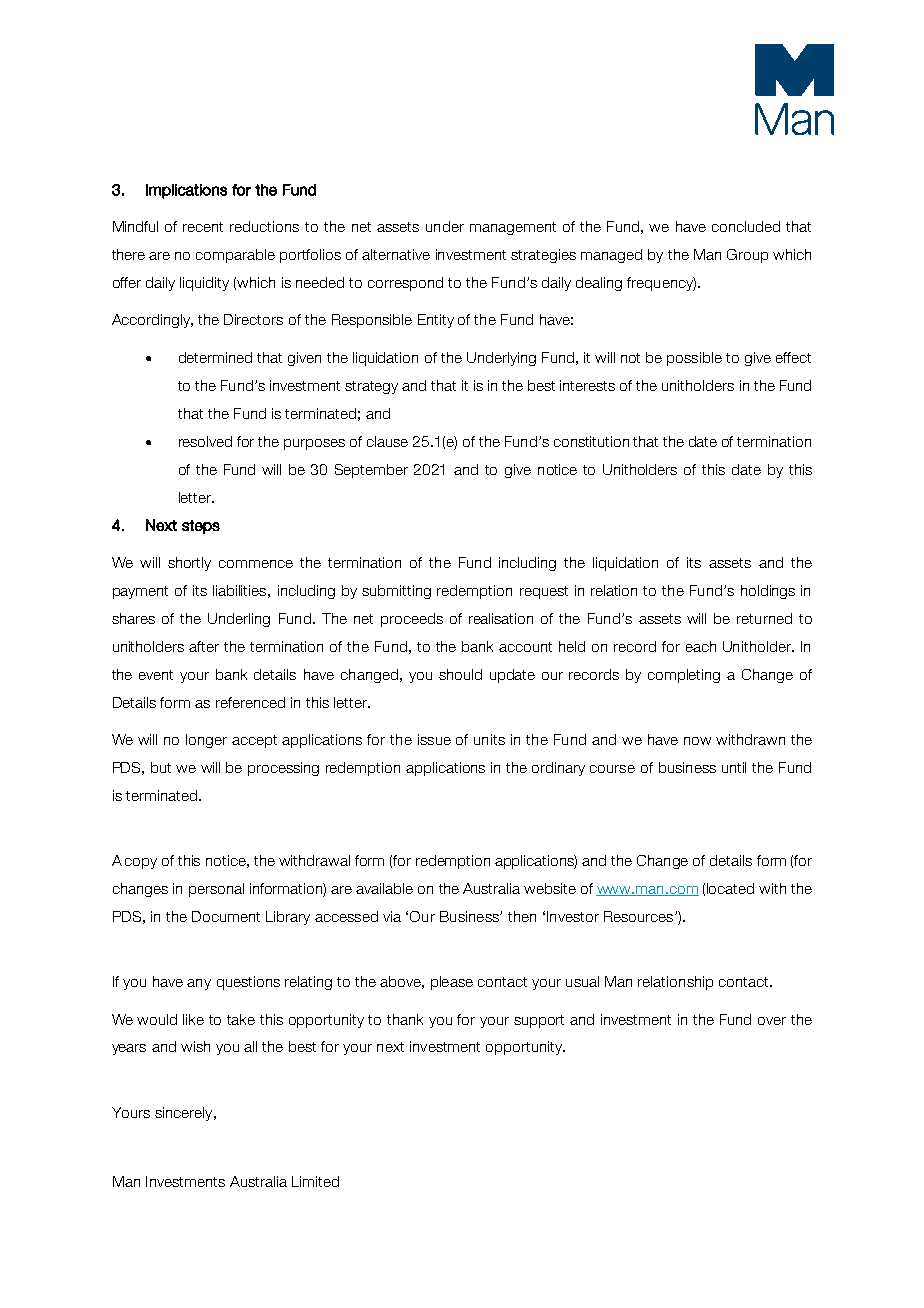  What do you see at coordinates (387, 441) in the document?
I see `clause` at bounding box center [387, 441].
